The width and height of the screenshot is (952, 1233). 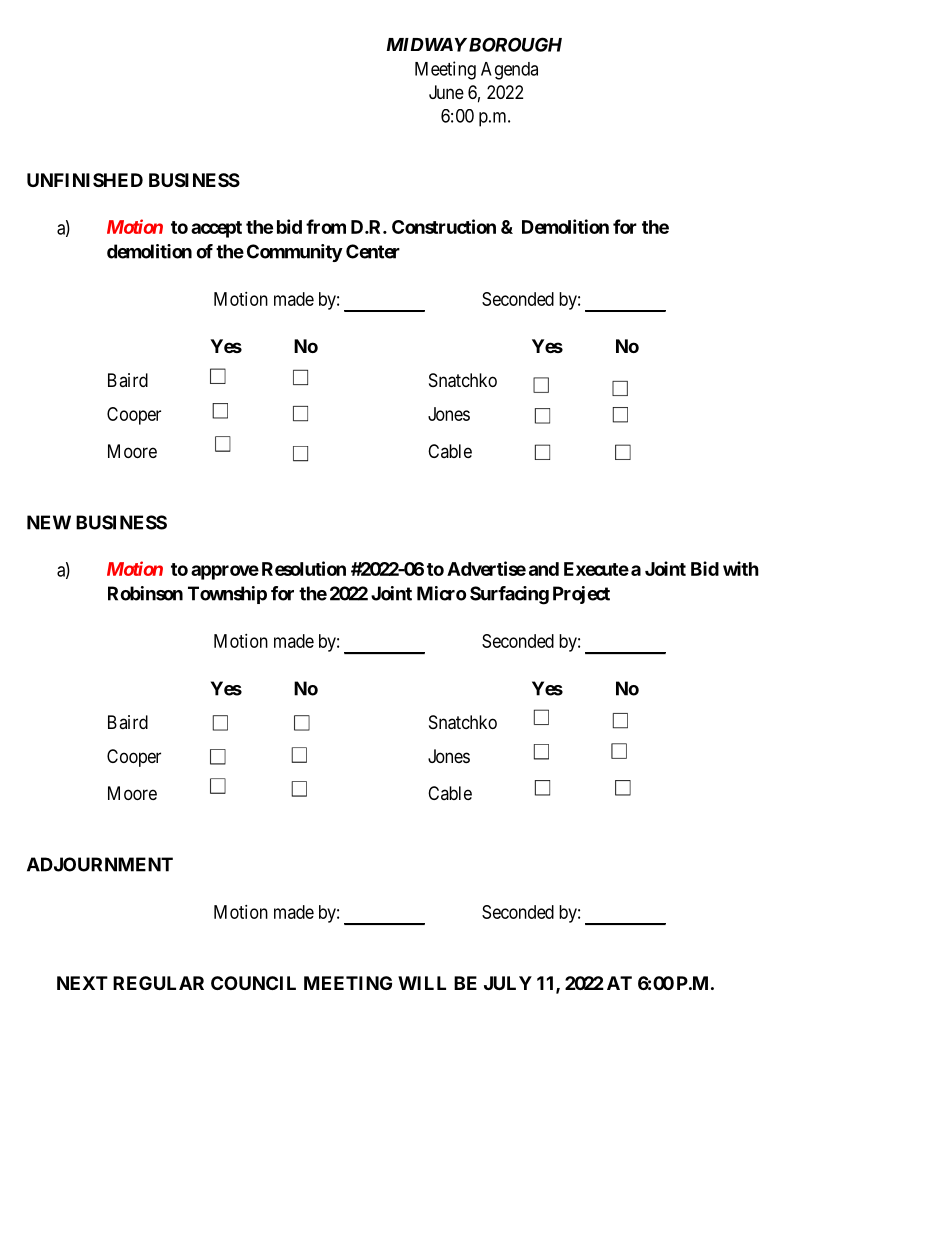 I want to click on Project, so click(x=581, y=595).
